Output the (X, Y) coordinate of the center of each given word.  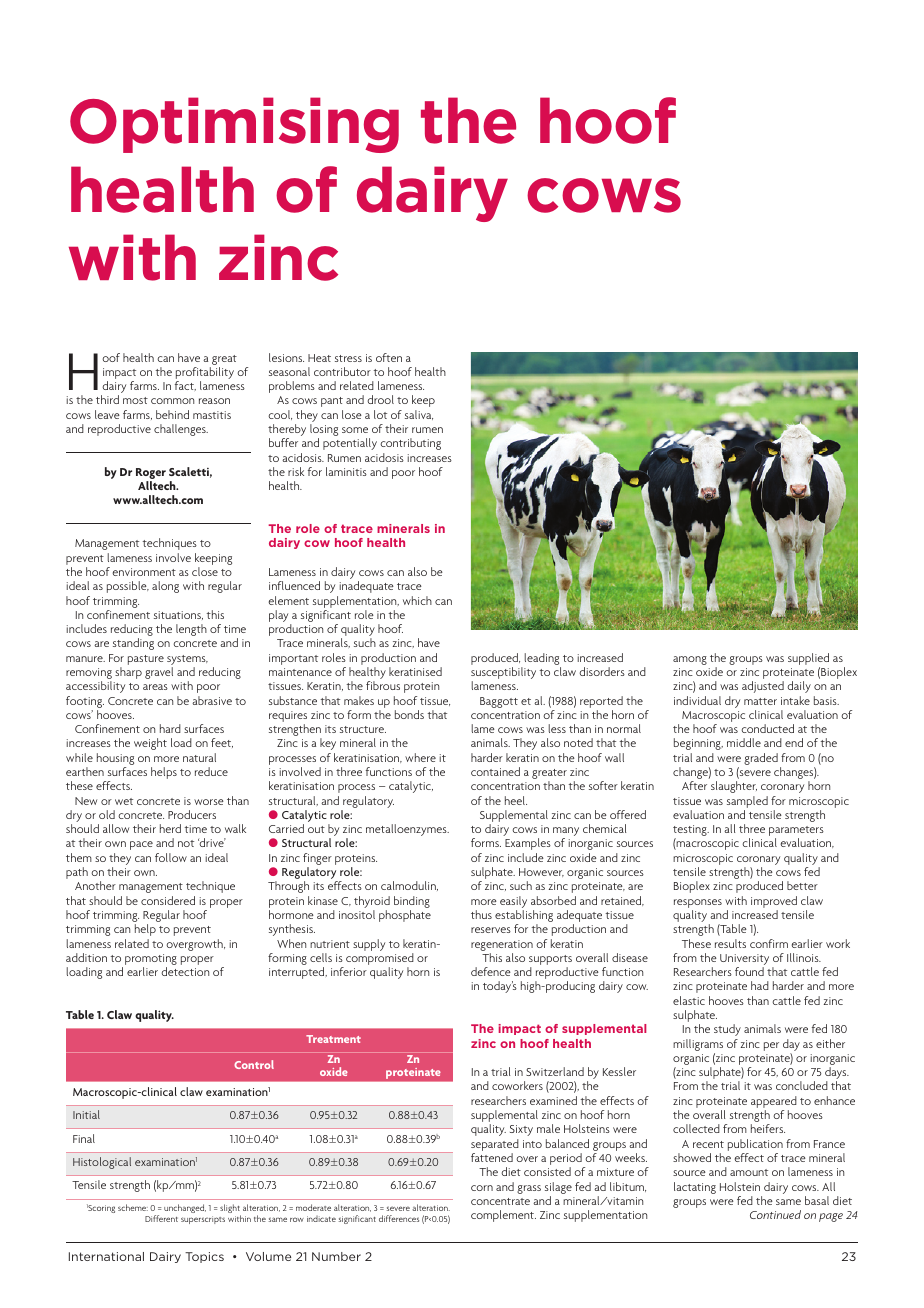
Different (161, 1218)
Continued (775, 1214)
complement (503, 1216)
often (389, 357)
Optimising (234, 125)
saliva (419, 415)
